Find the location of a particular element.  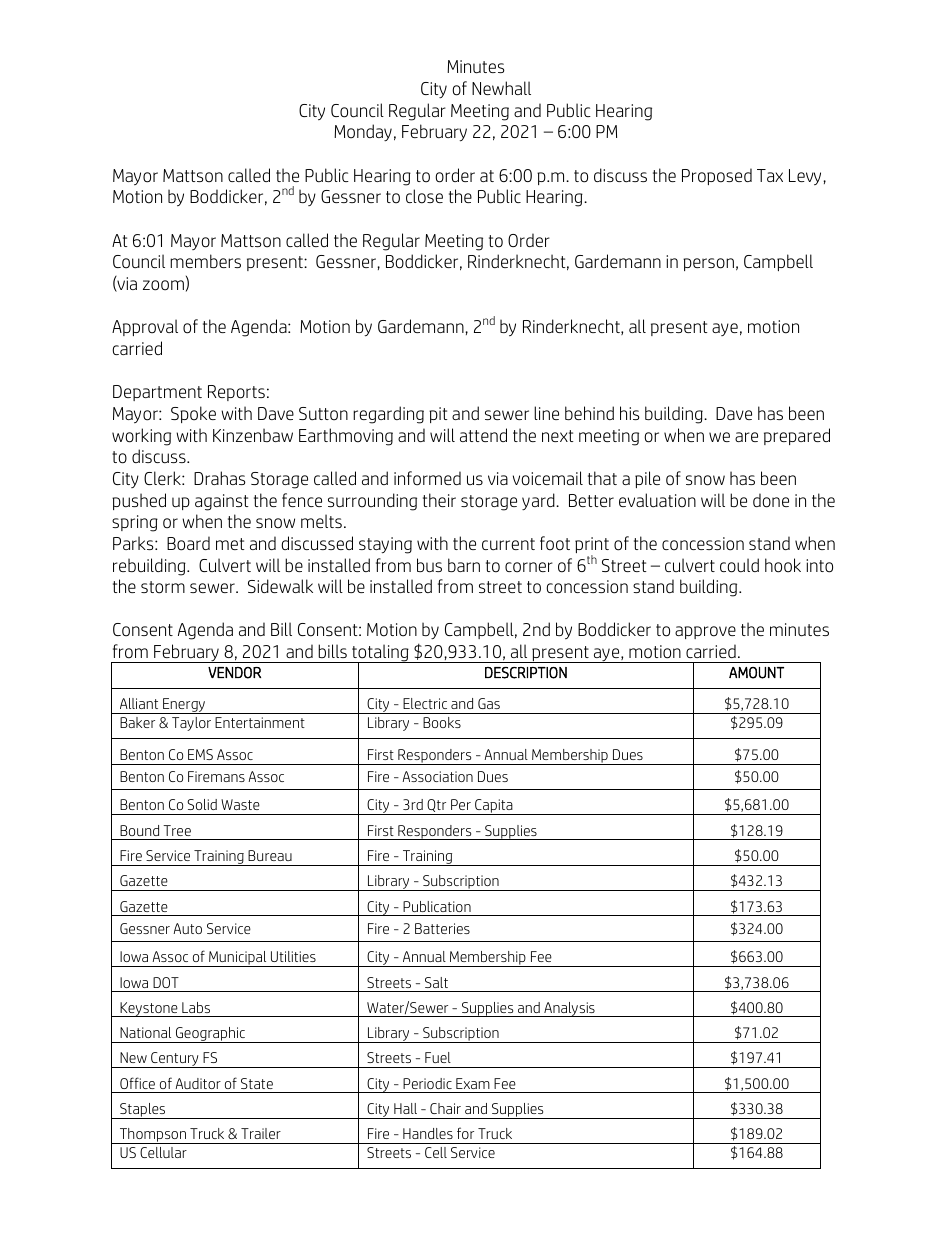

VENDOR is located at coordinates (234, 673).
